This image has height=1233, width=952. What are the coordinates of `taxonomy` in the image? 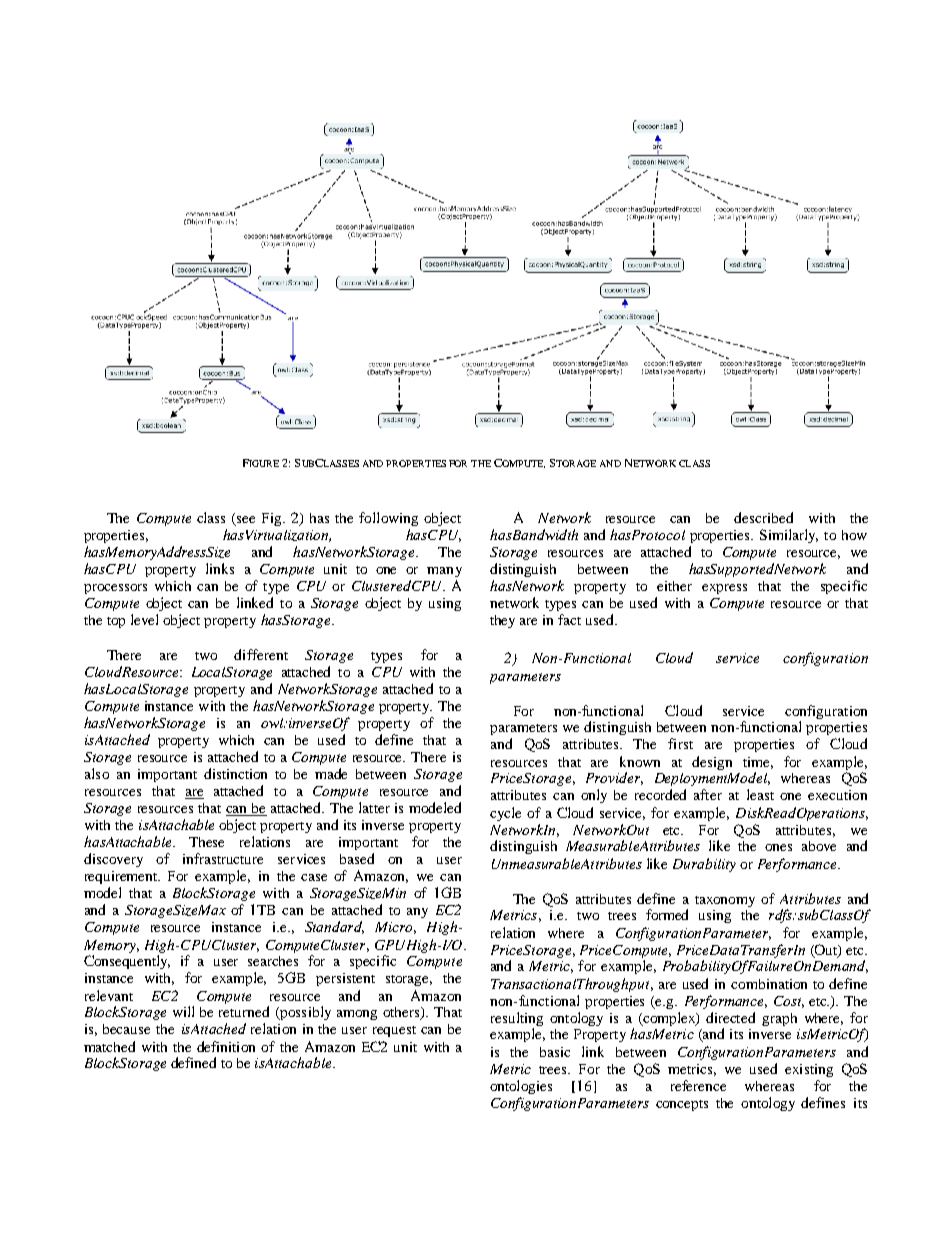 It's located at (725, 901).
